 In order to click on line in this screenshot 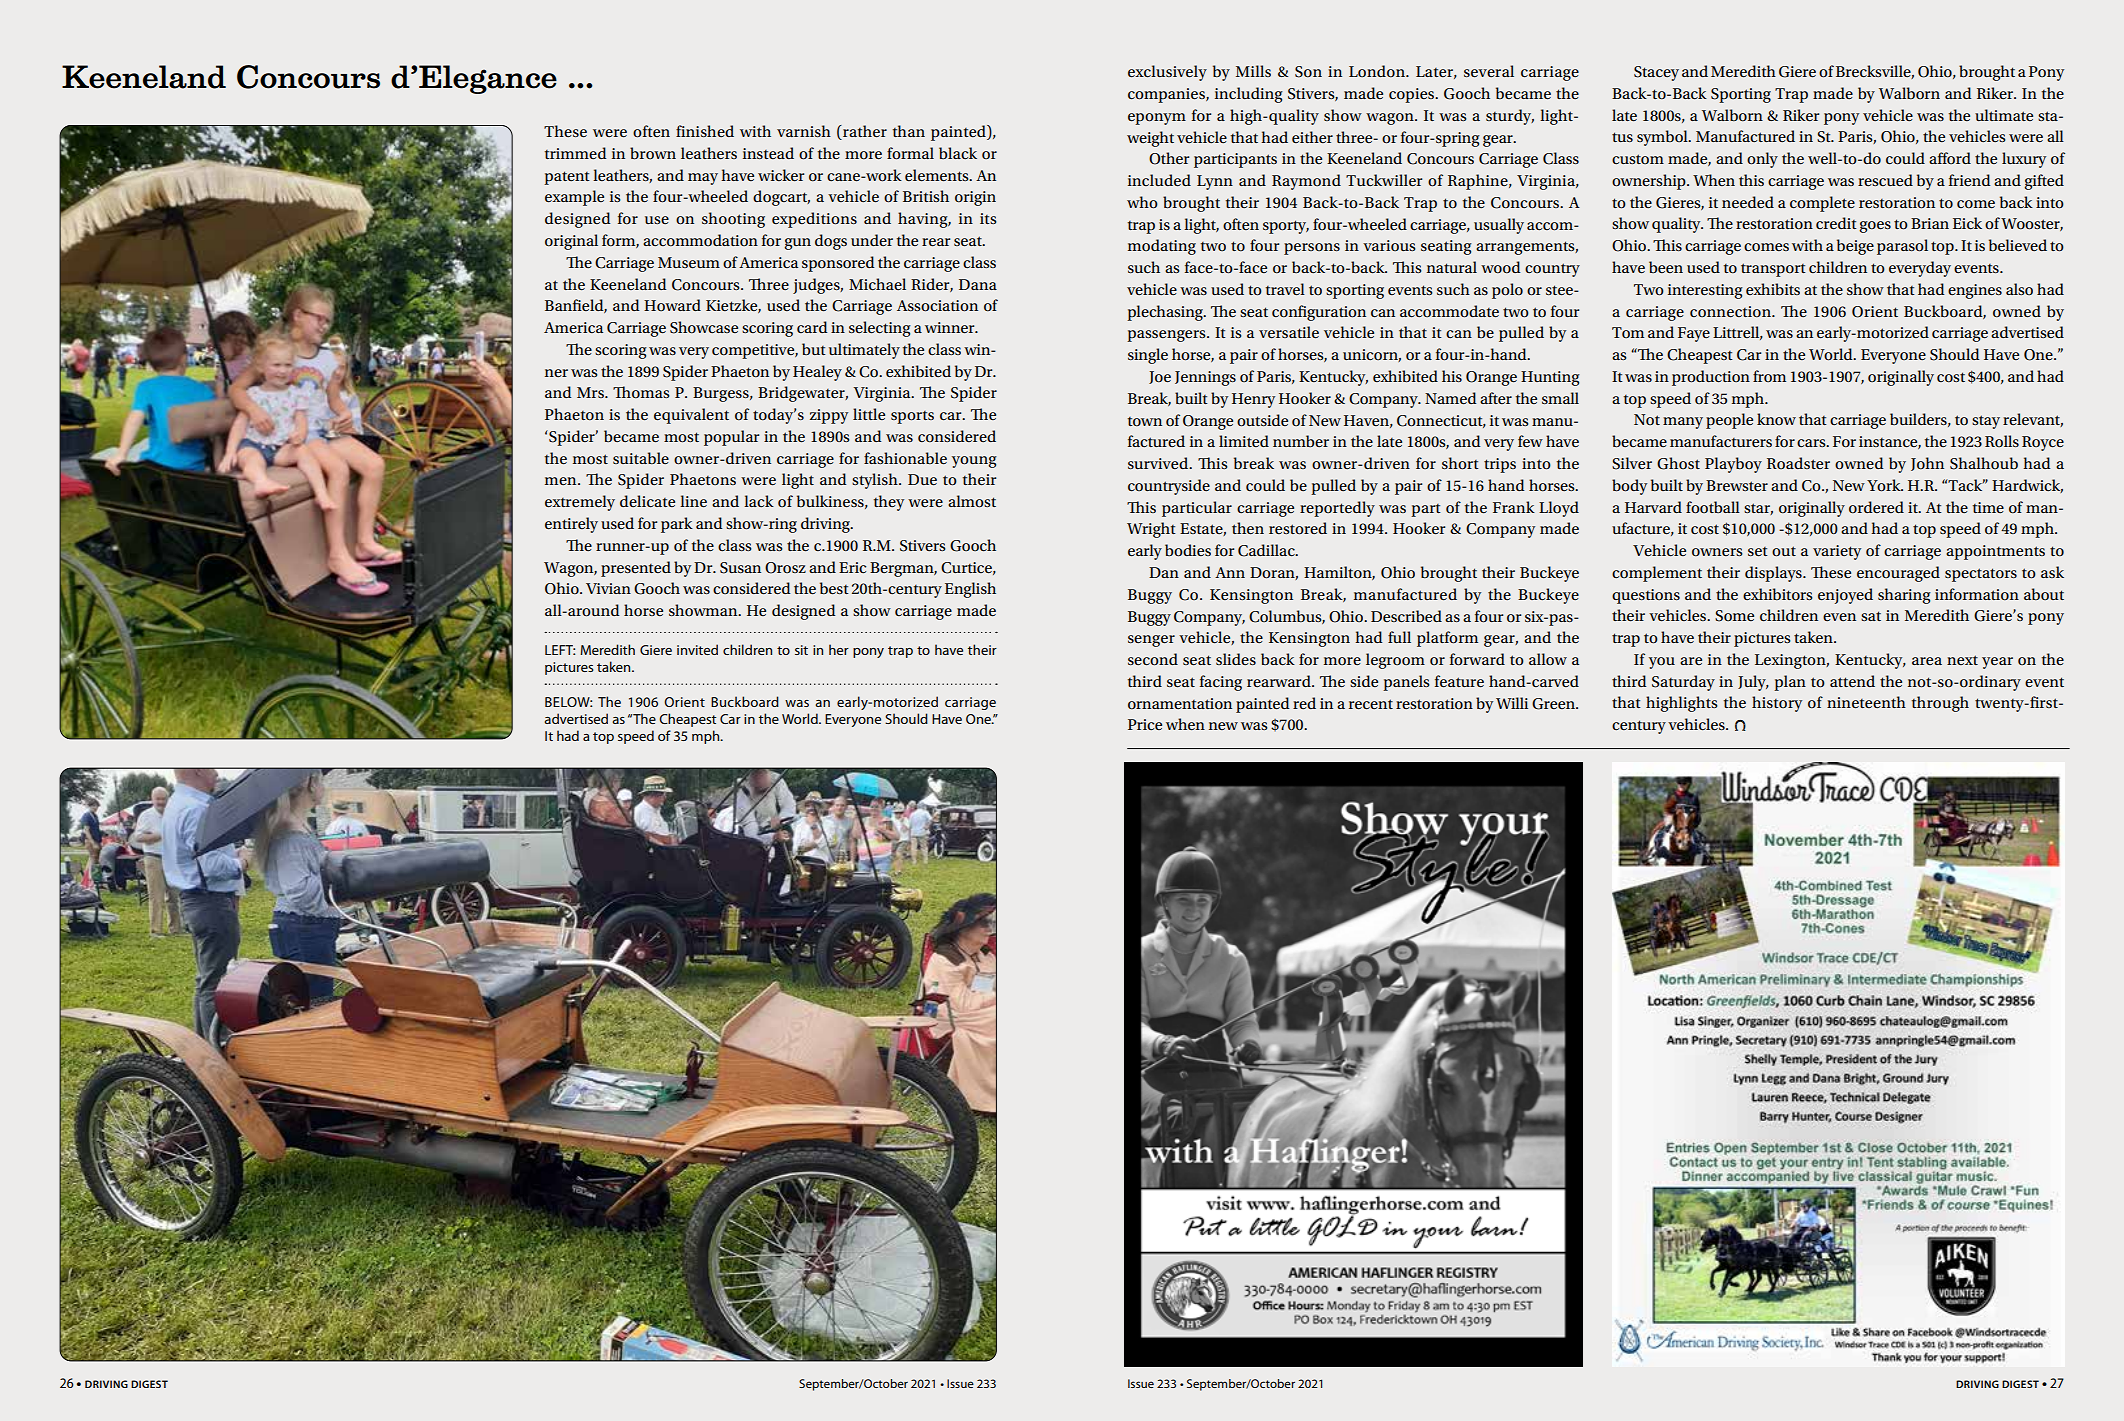, I will do `click(693, 501)`.
